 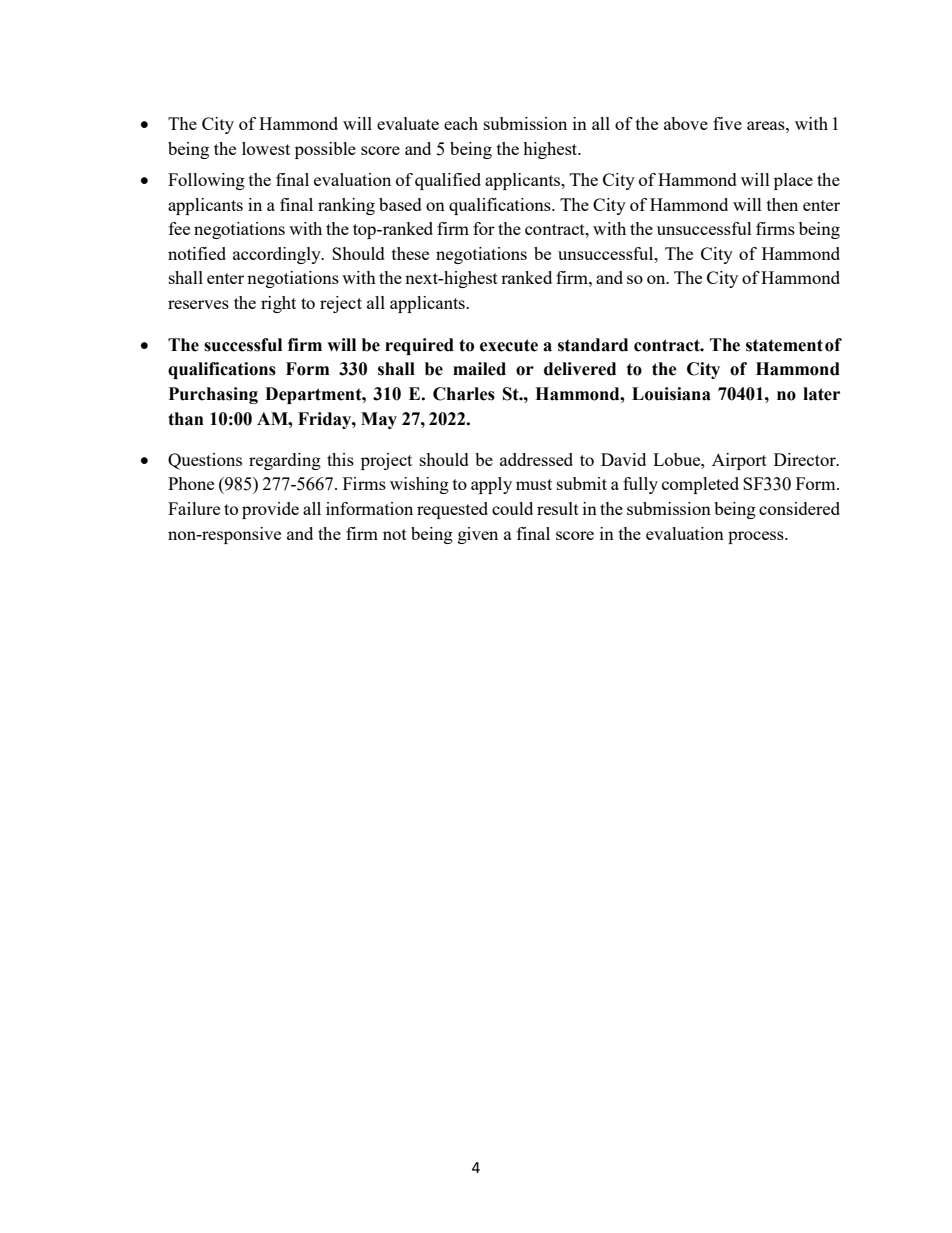 What do you see at coordinates (266, 148) in the screenshot?
I see `lowest` at bounding box center [266, 148].
